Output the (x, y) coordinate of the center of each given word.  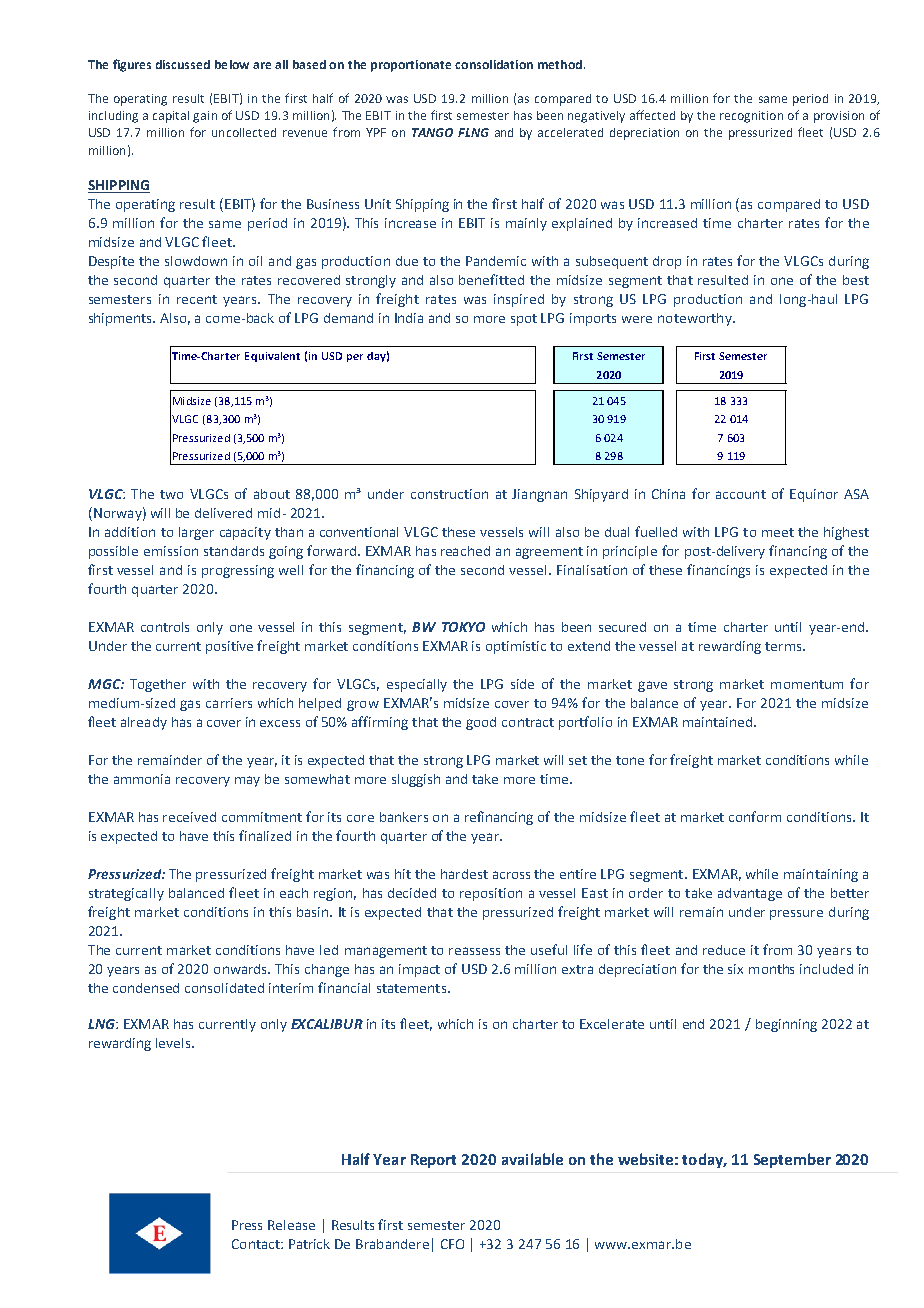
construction (449, 494)
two (171, 494)
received (189, 817)
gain (205, 117)
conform (755, 816)
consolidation (494, 64)
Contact (257, 1244)
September (792, 1160)
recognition (751, 117)
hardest (464, 874)
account (741, 494)
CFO (452, 1244)
